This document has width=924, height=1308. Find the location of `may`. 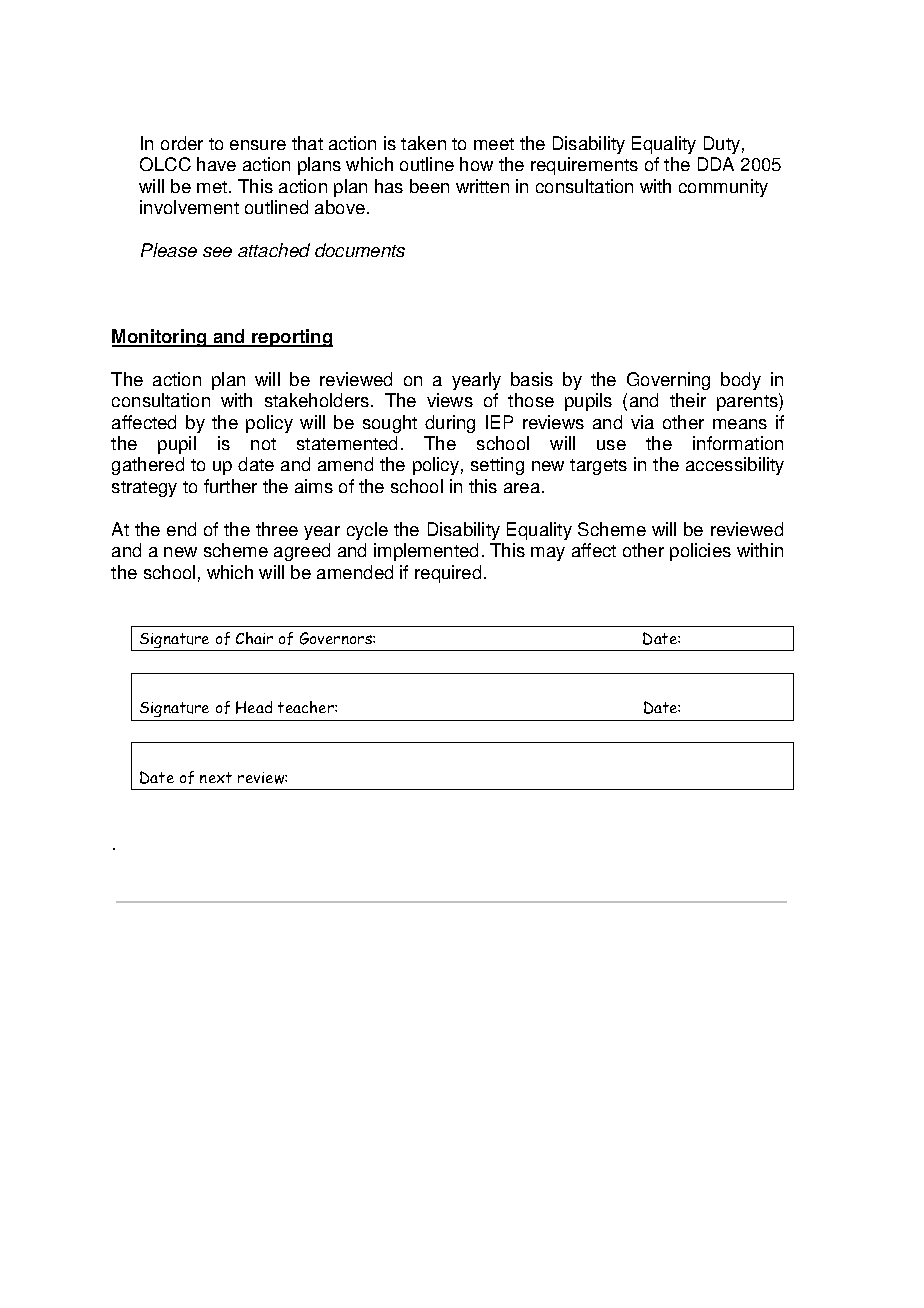

may is located at coordinates (548, 554).
